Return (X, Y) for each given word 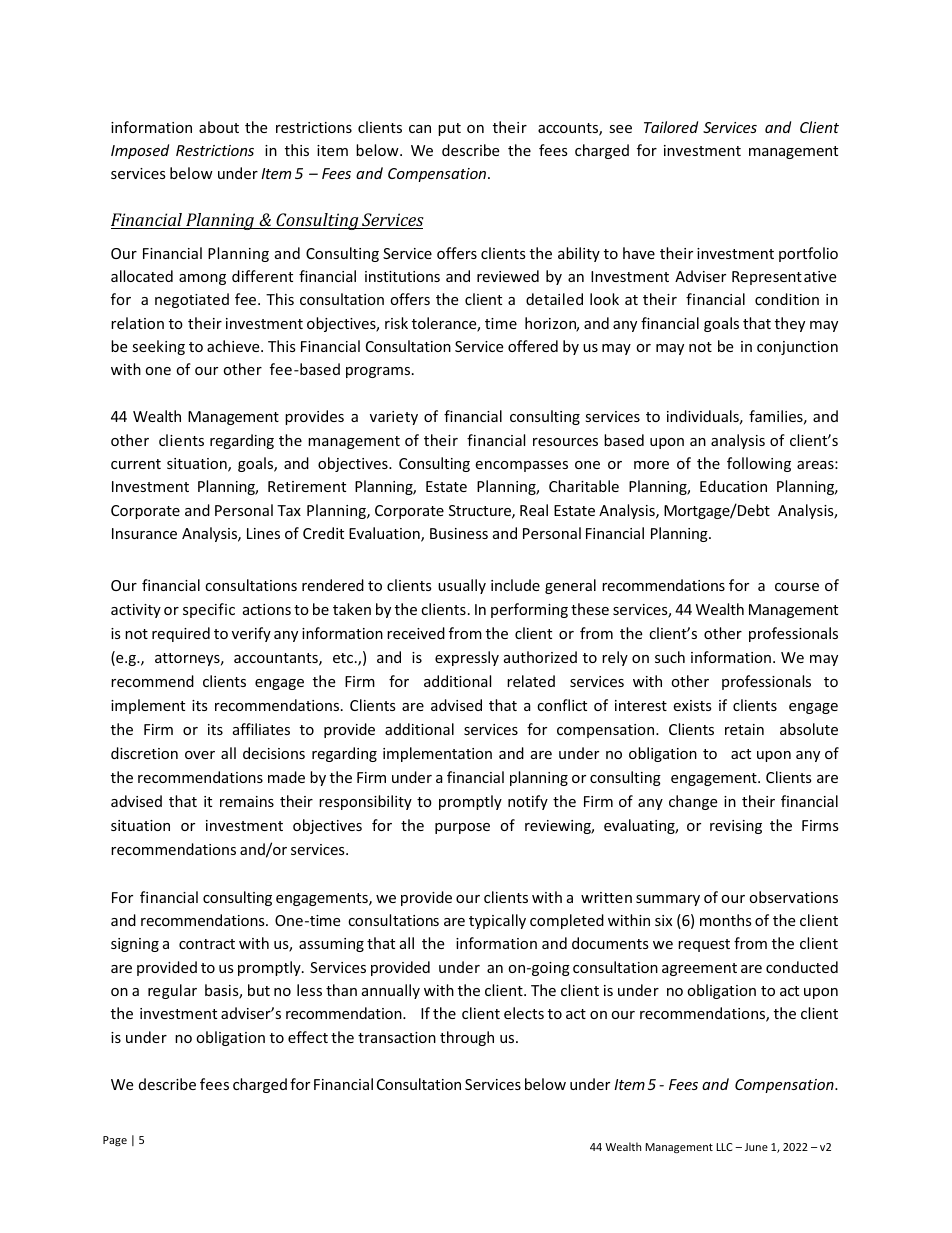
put (449, 129)
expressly (467, 658)
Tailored (671, 127)
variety (394, 418)
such (670, 657)
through (467, 1038)
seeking (158, 347)
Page (115, 1141)
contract (207, 944)
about (219, 127)
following (759, 464)
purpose (462, 828)
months (726, 920)
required (181, 634)
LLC (724, 1147)
